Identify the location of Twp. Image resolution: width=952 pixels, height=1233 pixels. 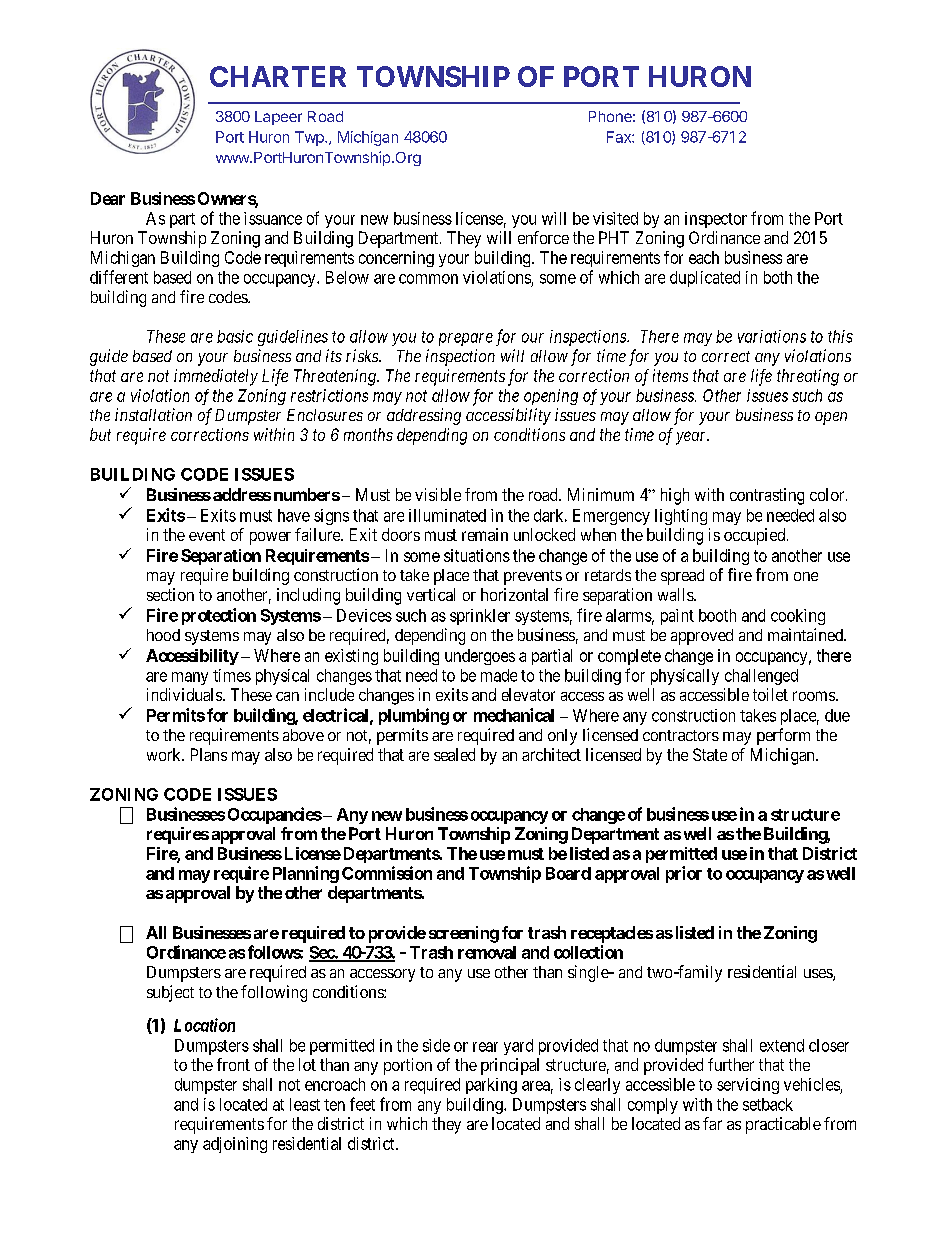
(310, 138).
